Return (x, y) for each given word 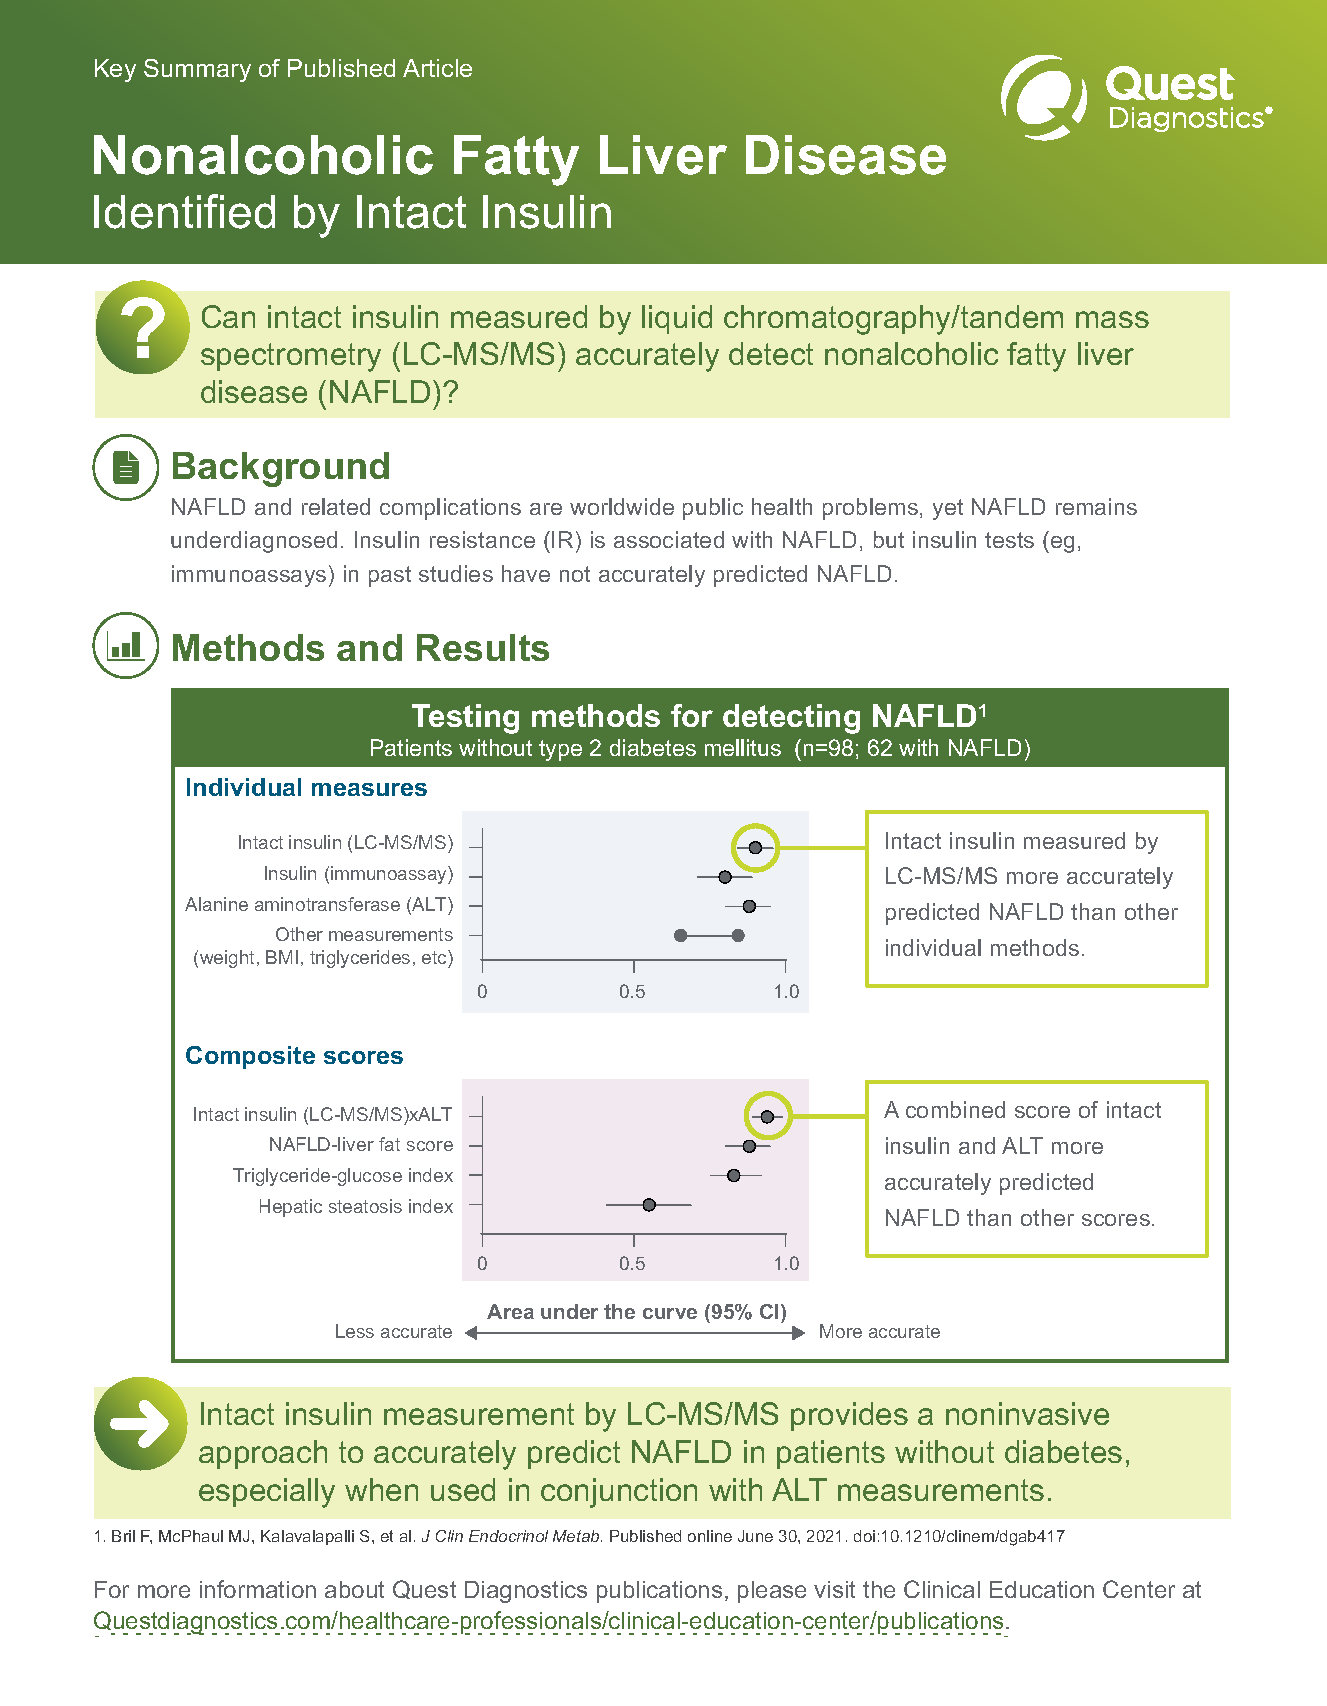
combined (955, 1109)
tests (1009, 540)
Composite (250, 1057)
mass (1112, 319)
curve (670, 1313)
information (258, 1589)
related (336, 506)
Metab (577, 1536)
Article (437, 68)
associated (669, 539)
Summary (197, 70)
